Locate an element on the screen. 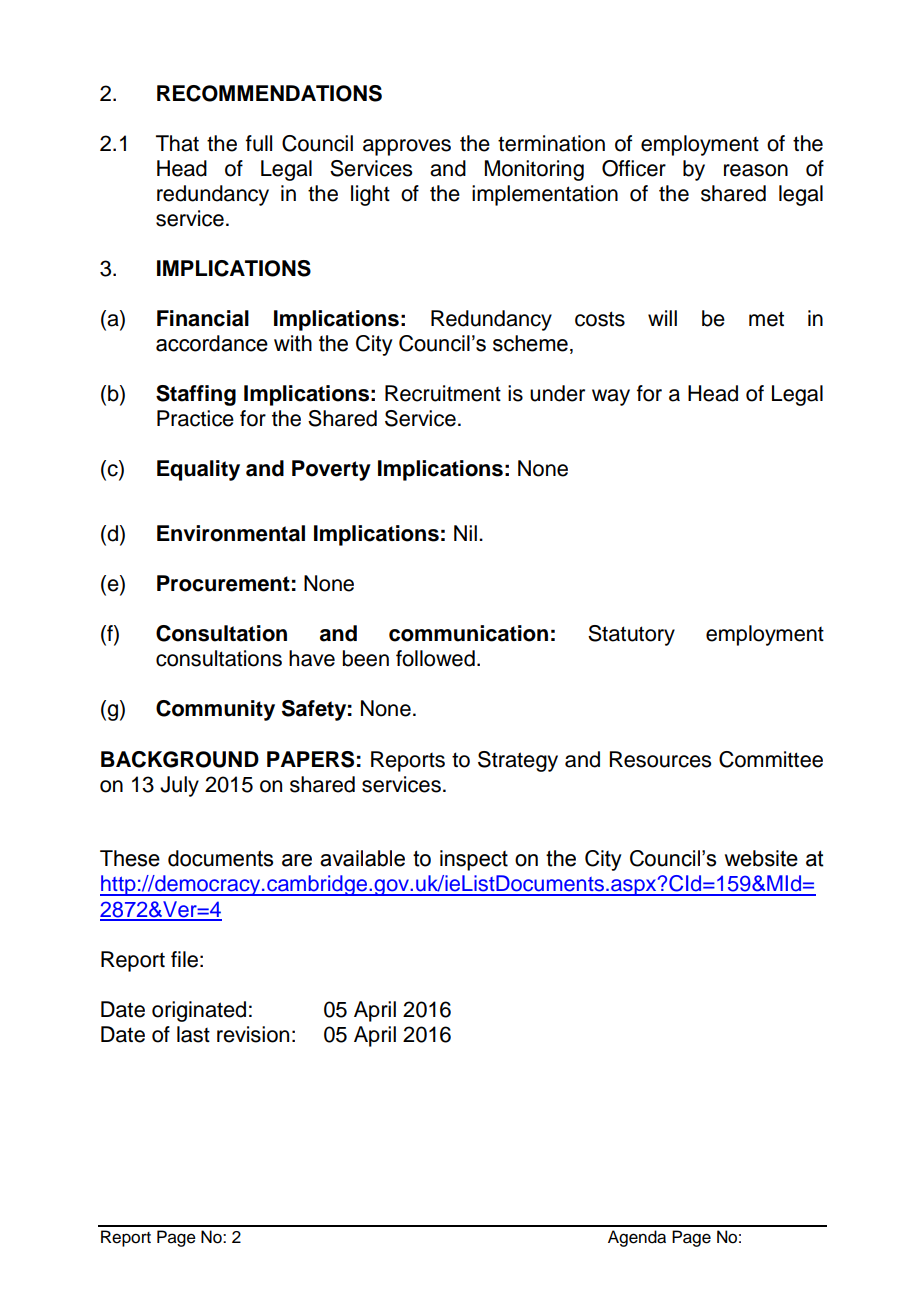 The height and width of the screenshot is (1308, 924). That is located at coordinates (177, 143).
